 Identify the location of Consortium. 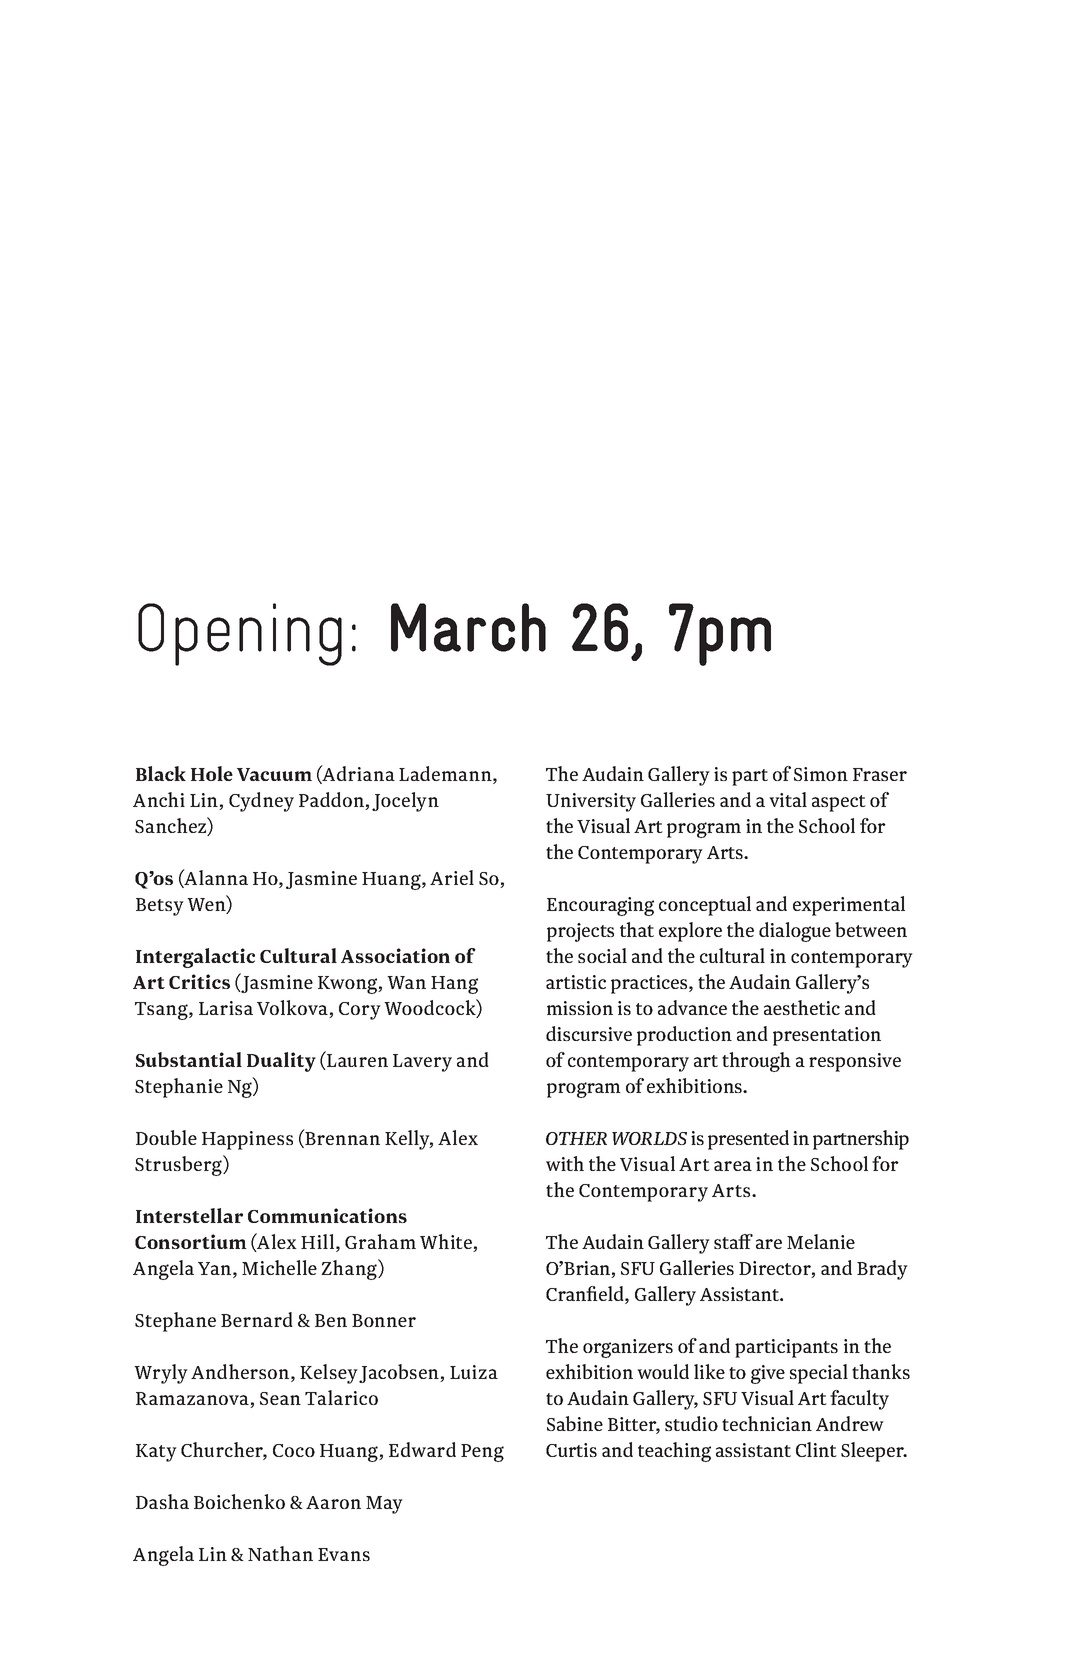
(191, 1241).
